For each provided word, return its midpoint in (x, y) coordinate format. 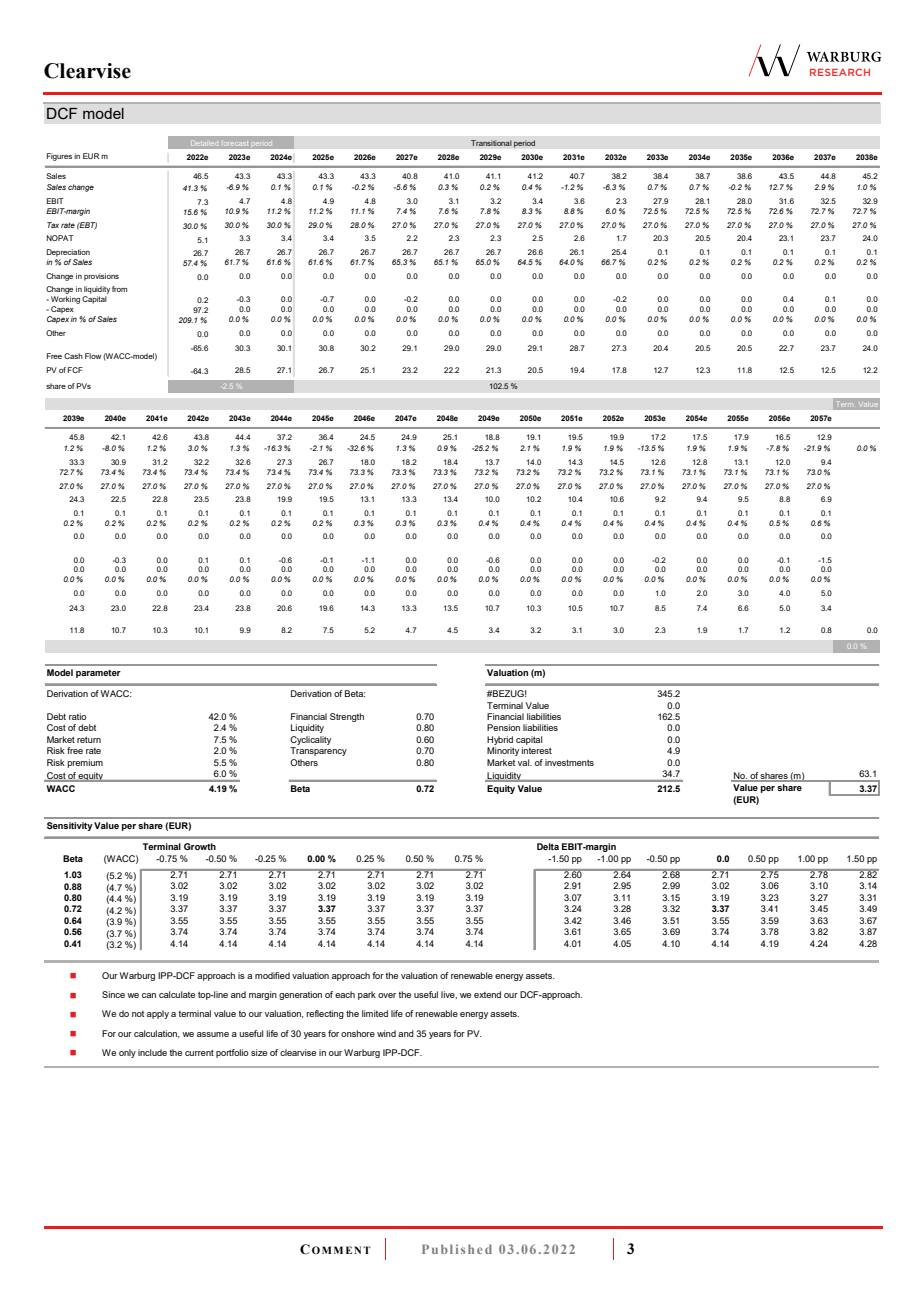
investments (569, 762)
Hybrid (500, 740)
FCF (75, 370)
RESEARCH (840, 72)
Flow (93, 356)
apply (158, 1014)
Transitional (491, 143)
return (89, 740)
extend (487, 994)
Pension (503, 727)
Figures (59, 157)
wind (386, 1033)
